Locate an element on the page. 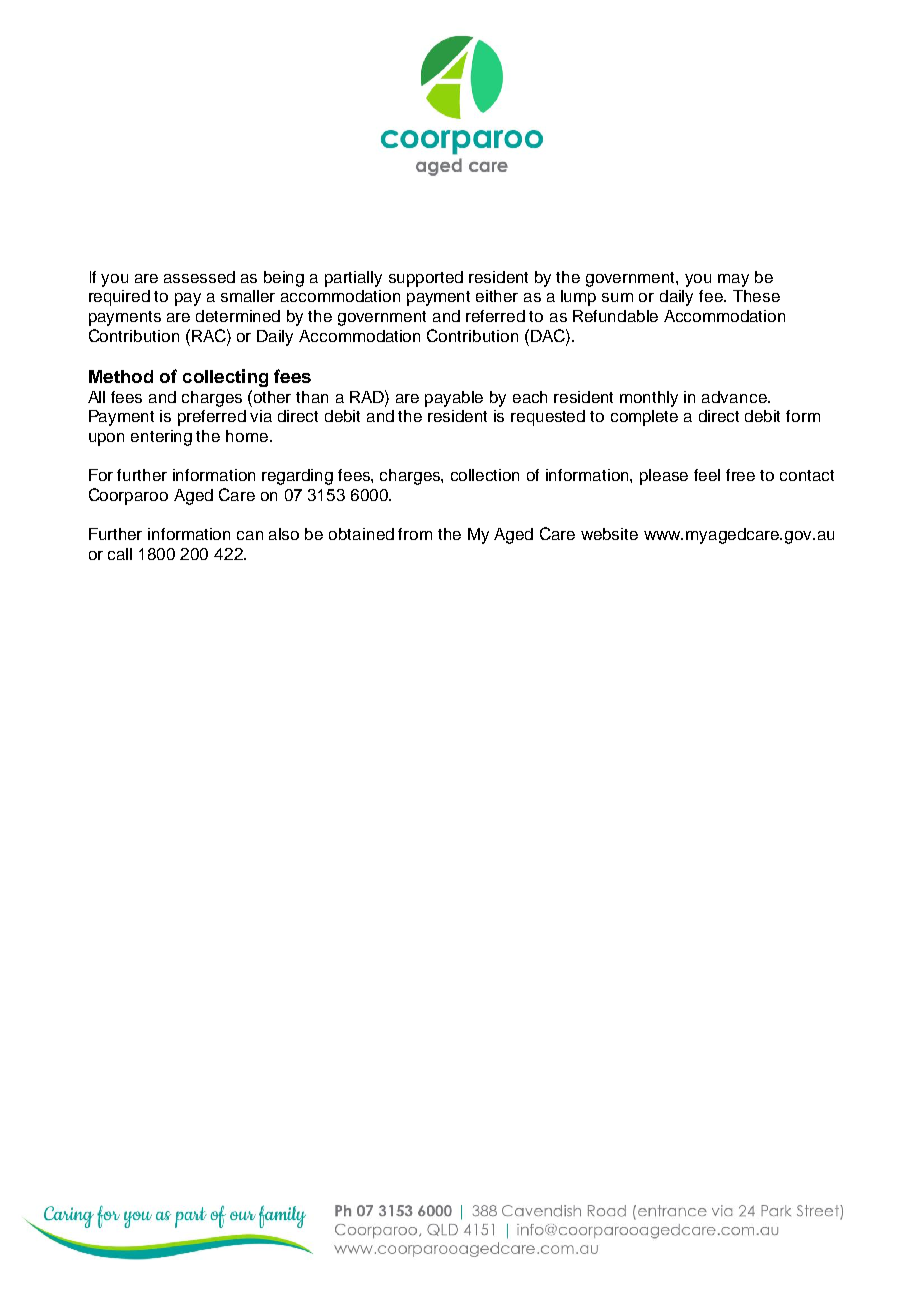  collection is located at coordinates (485, 475).
